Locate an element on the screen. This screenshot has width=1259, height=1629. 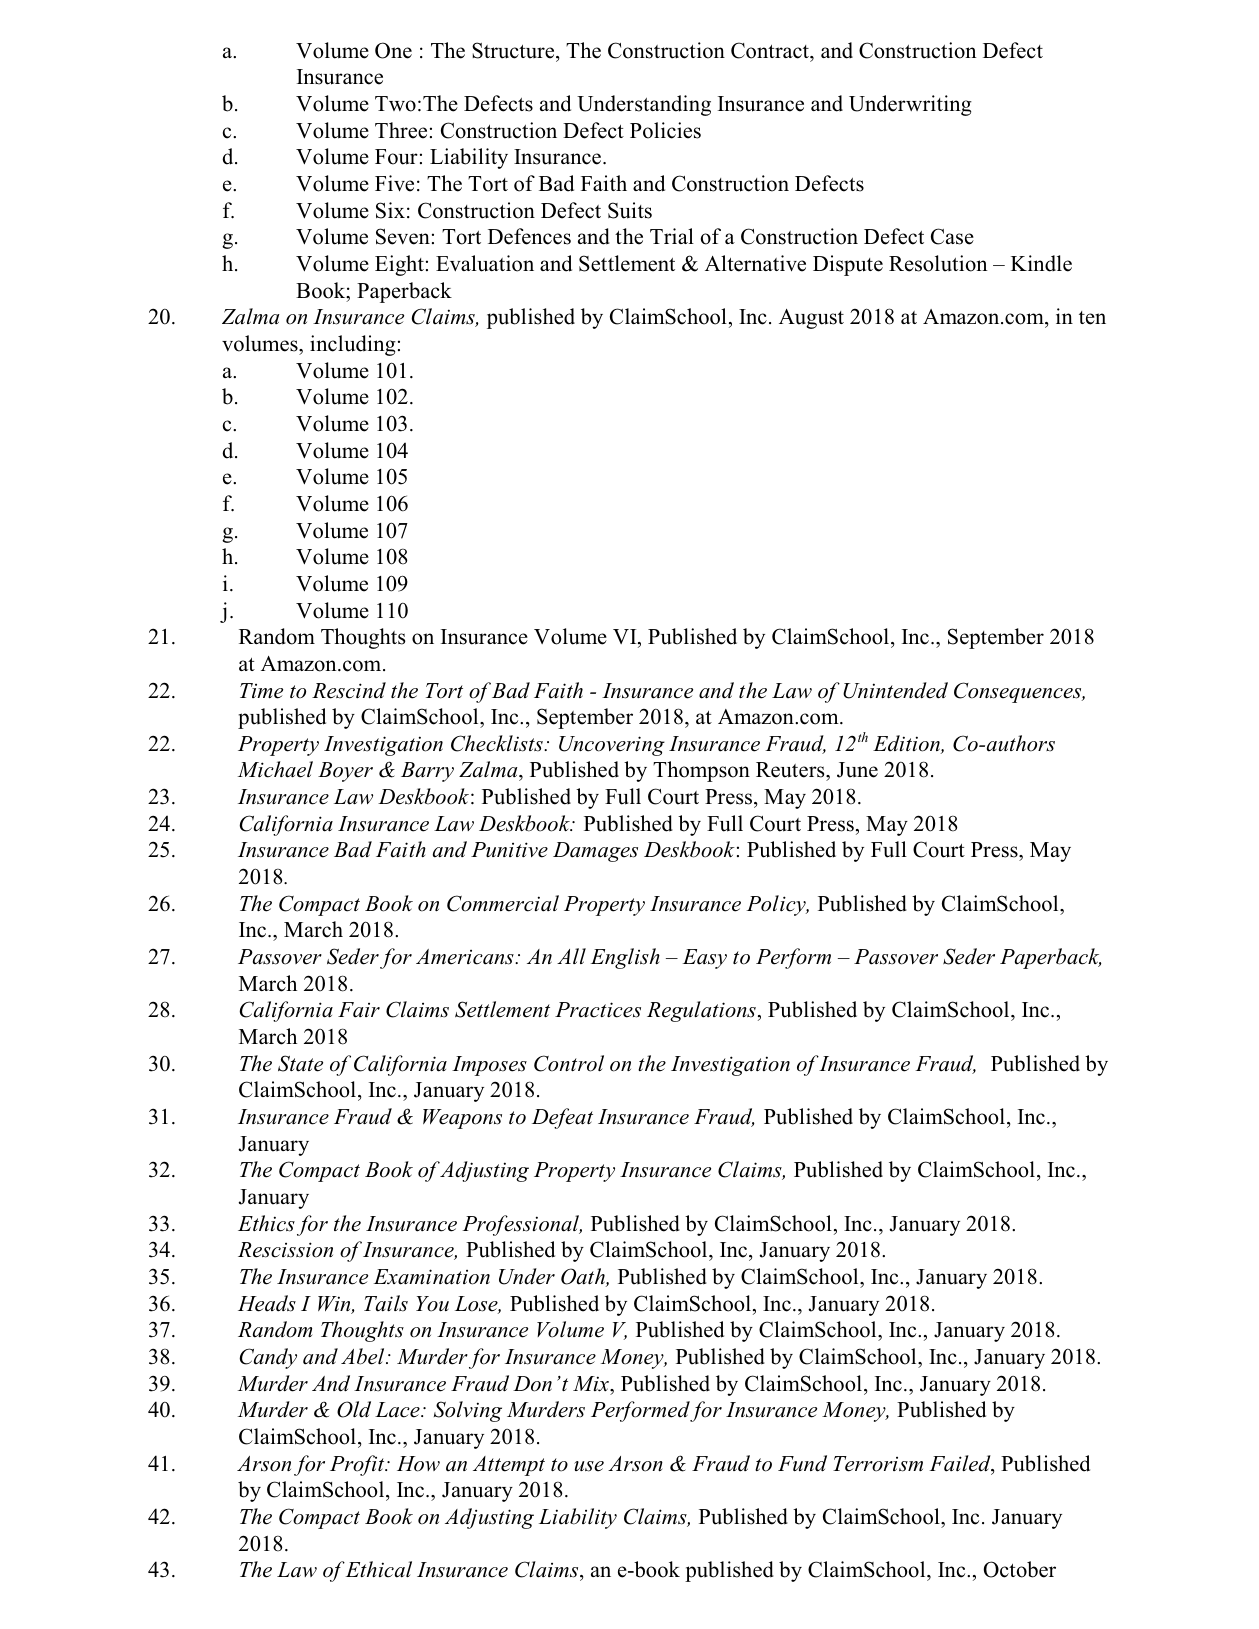
Easy is located at coordinates (705, 959).
